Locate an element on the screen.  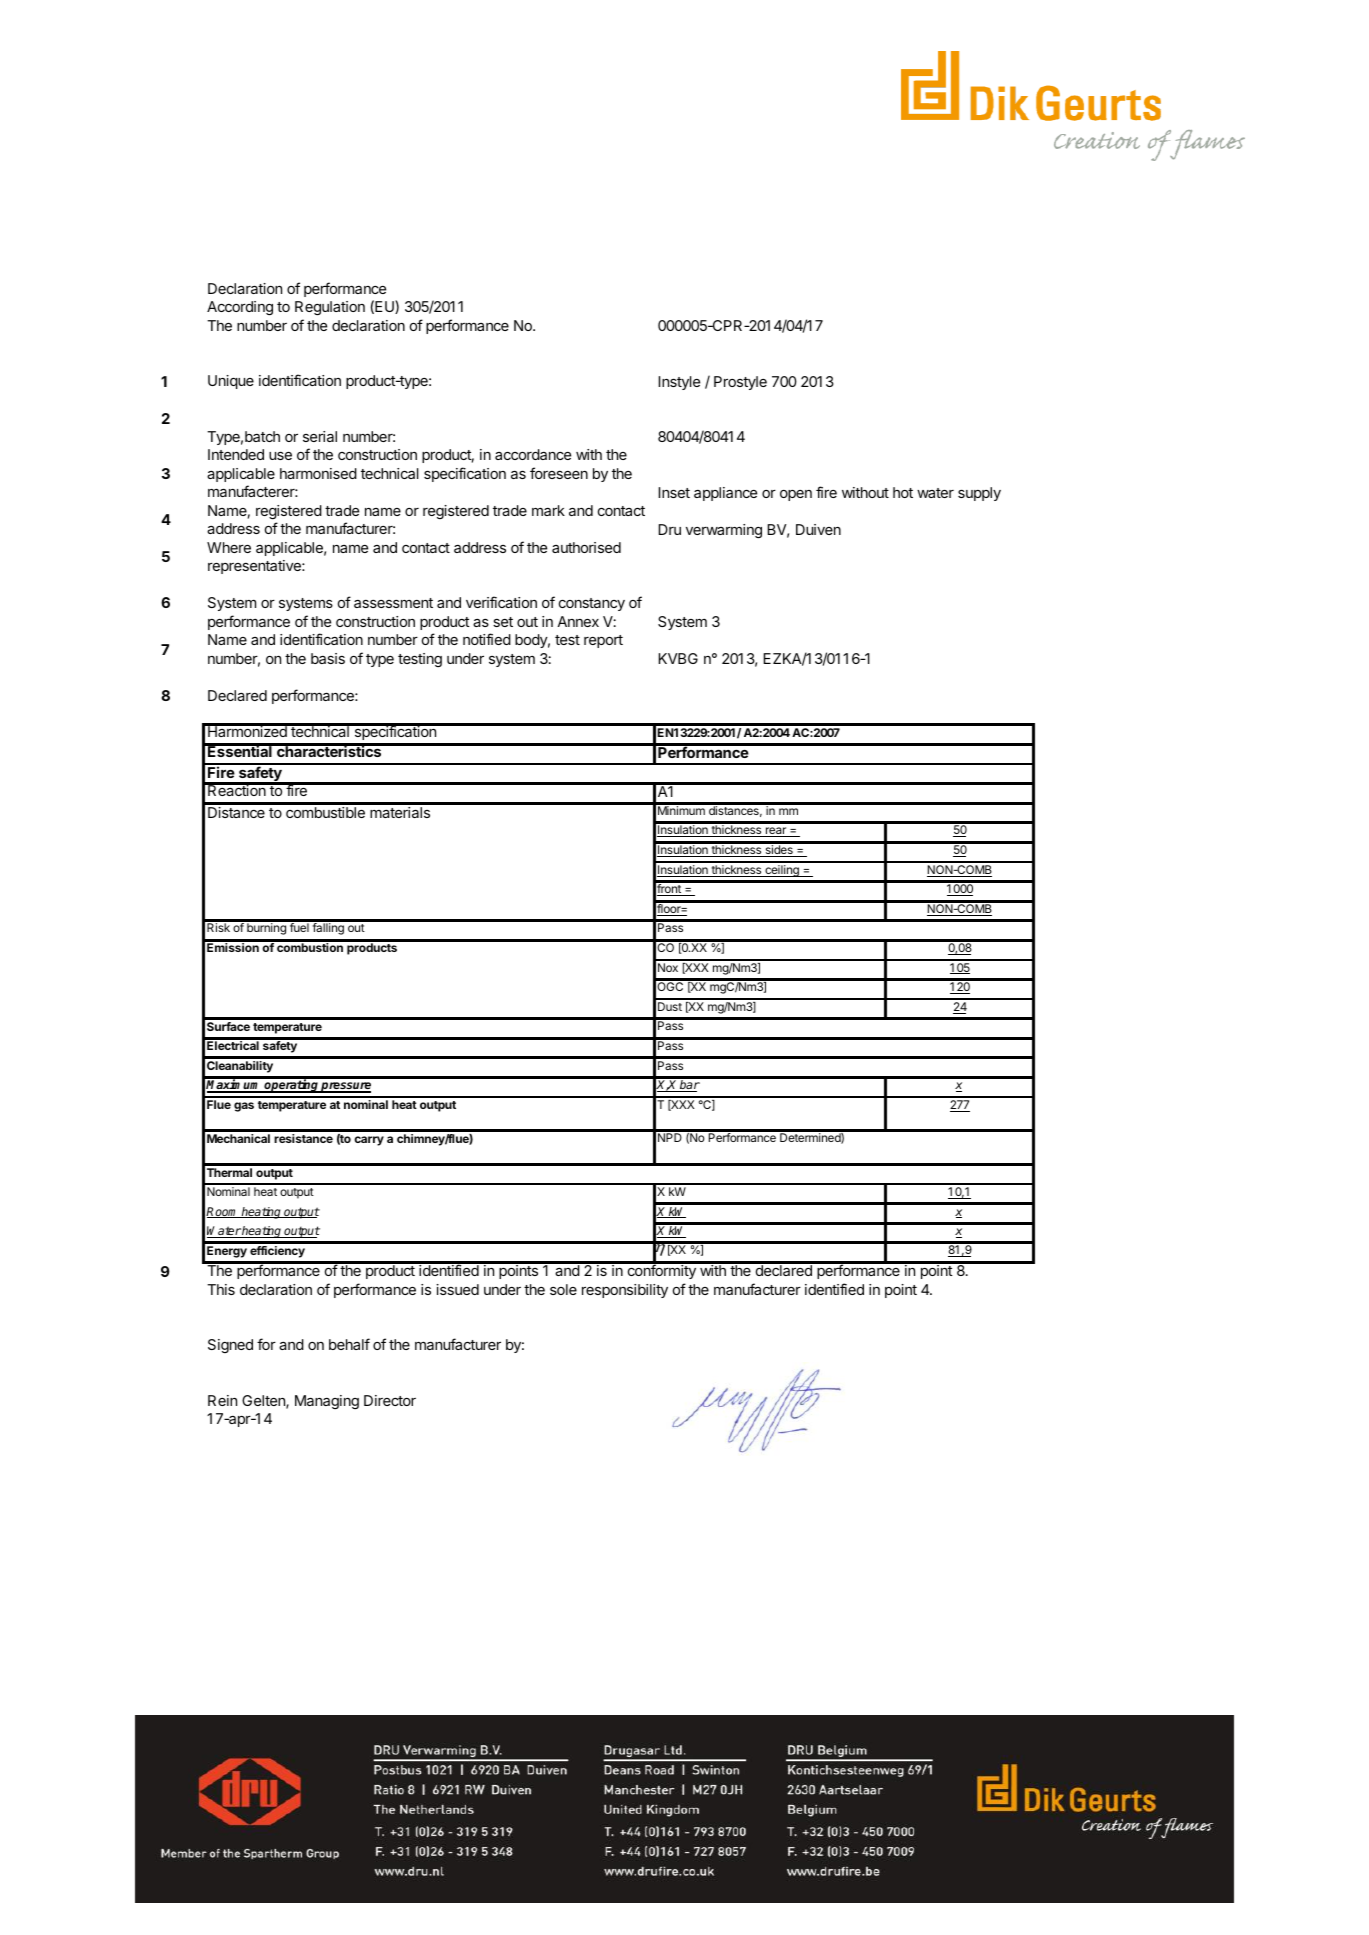
Where is located at coordinates (229, 547).
